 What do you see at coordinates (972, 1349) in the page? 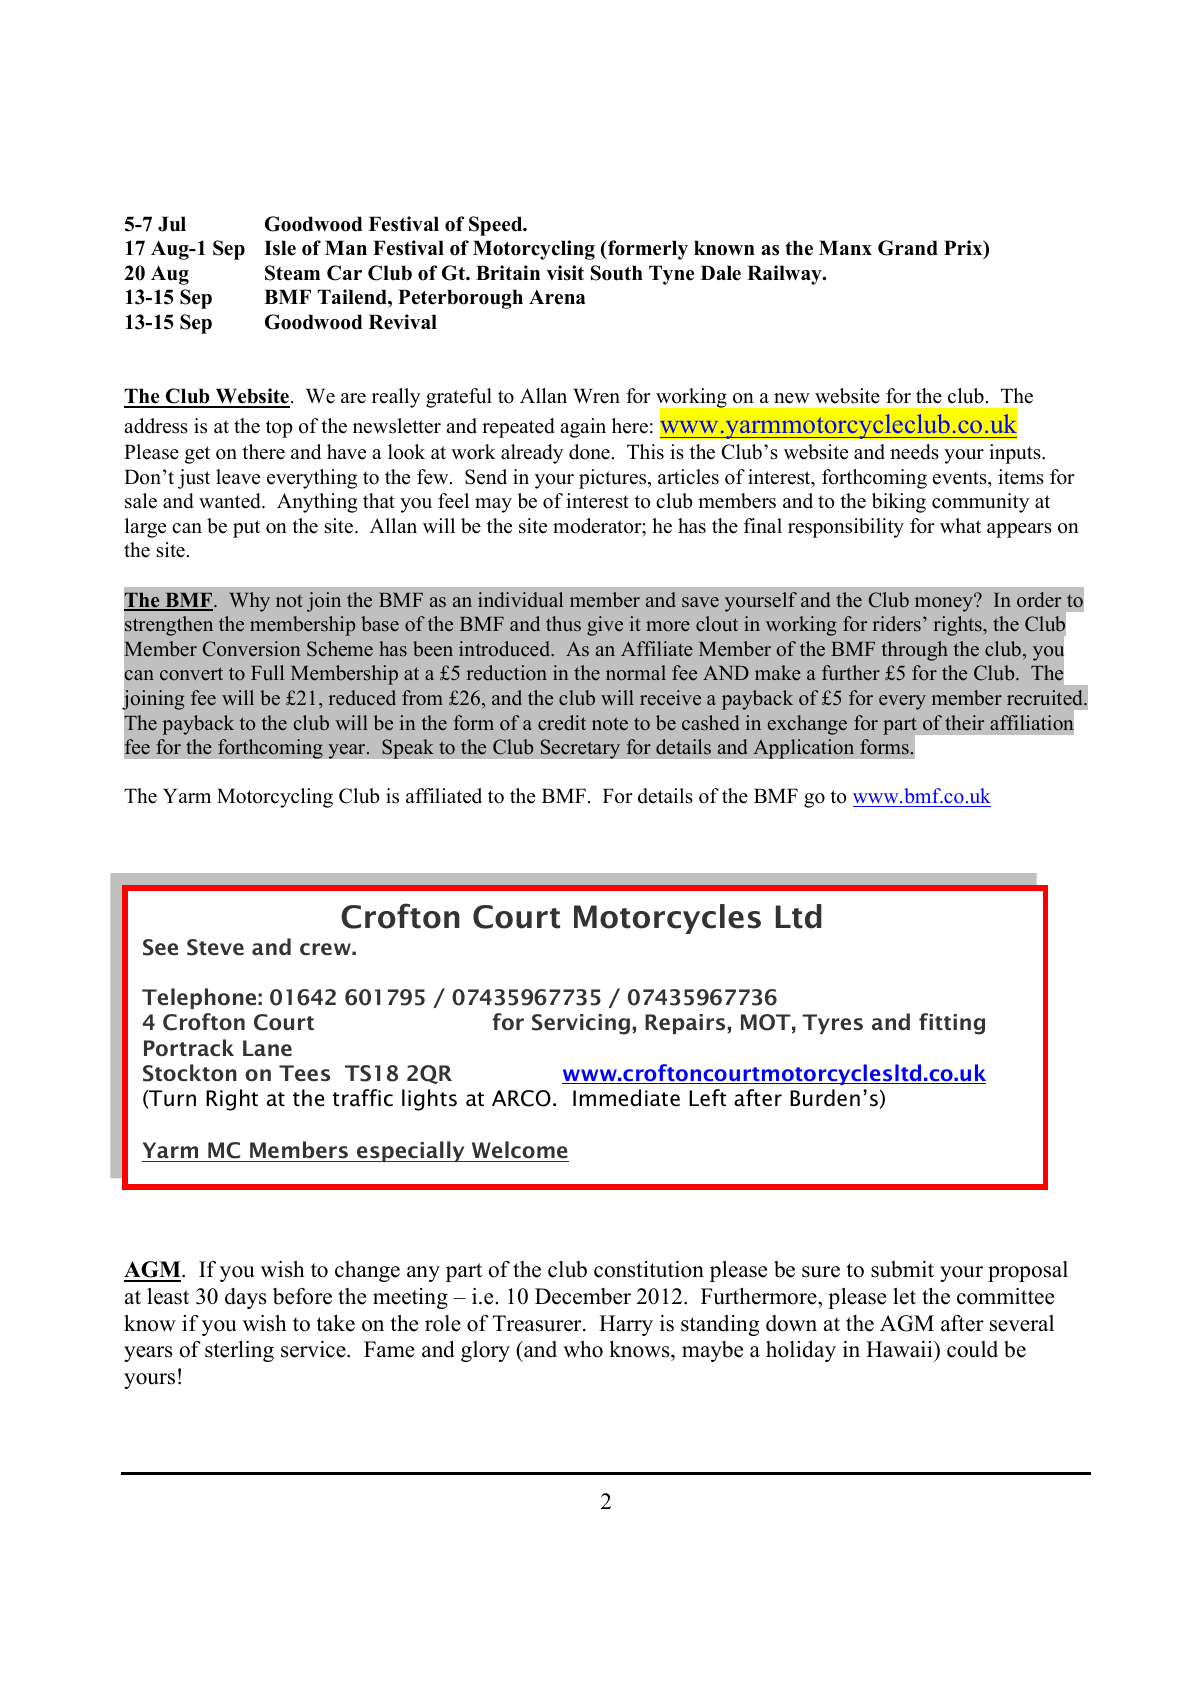
I see `could` at bounding box center [972, 1349].
